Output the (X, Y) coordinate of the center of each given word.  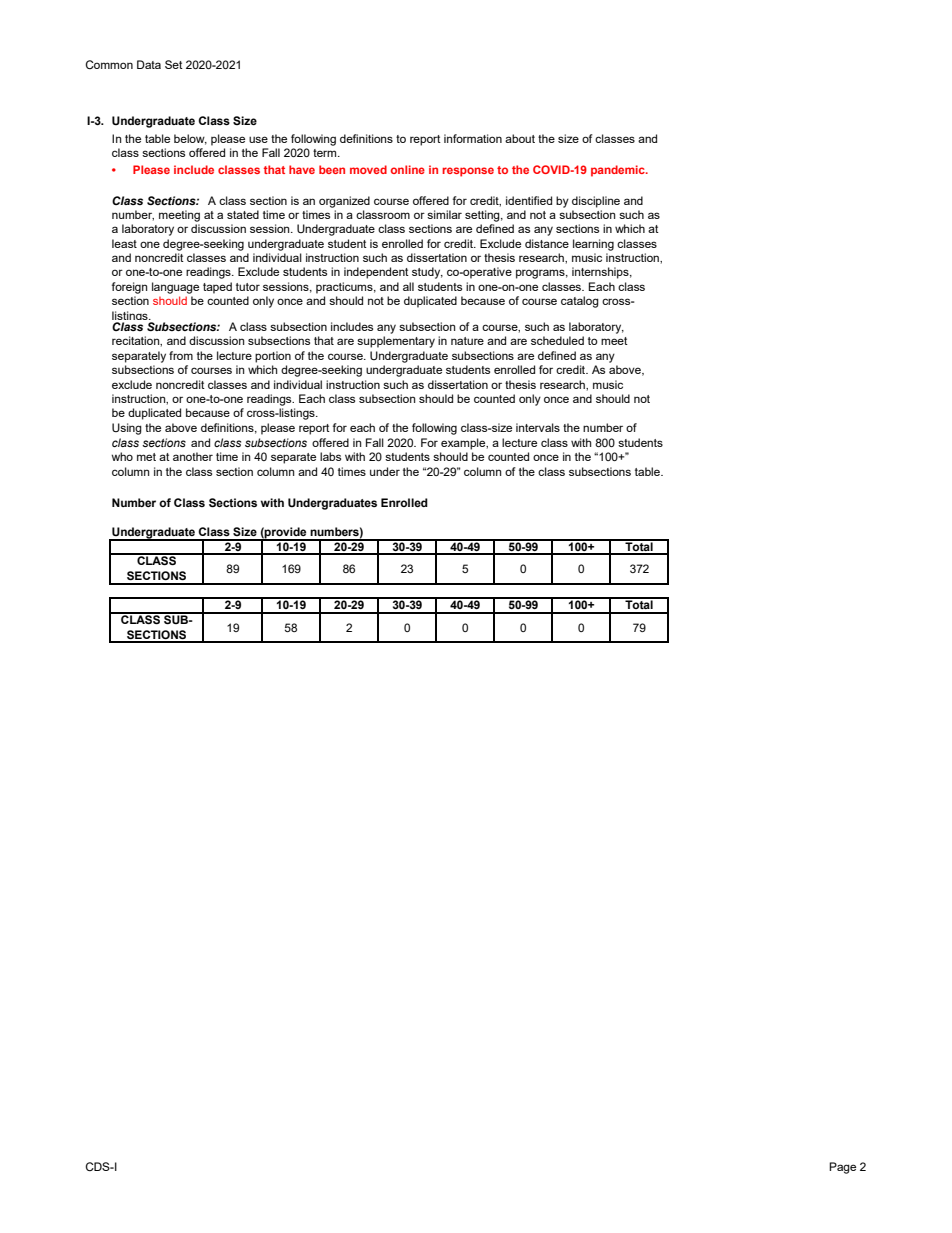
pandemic (619, 171)
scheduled (557, 340)
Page (842, 1168)
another (193, 456)
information (473, 138)
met (146, 457)
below (190, 139)
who (122, 456)
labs (330, 456)
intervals (538, 427)
